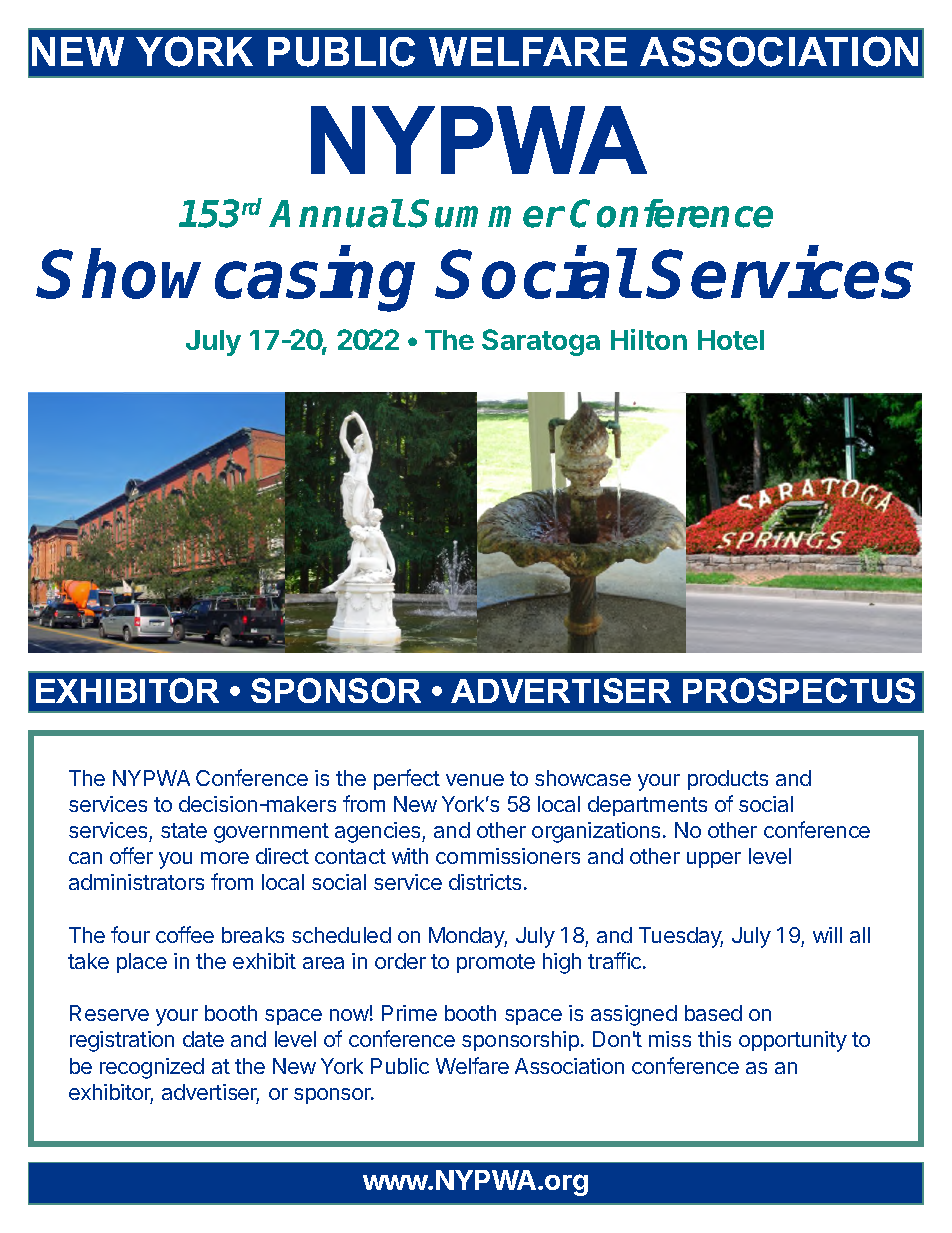 The height and width of the page is (1233, 952). I want to click on districts, so click(485, 882).
